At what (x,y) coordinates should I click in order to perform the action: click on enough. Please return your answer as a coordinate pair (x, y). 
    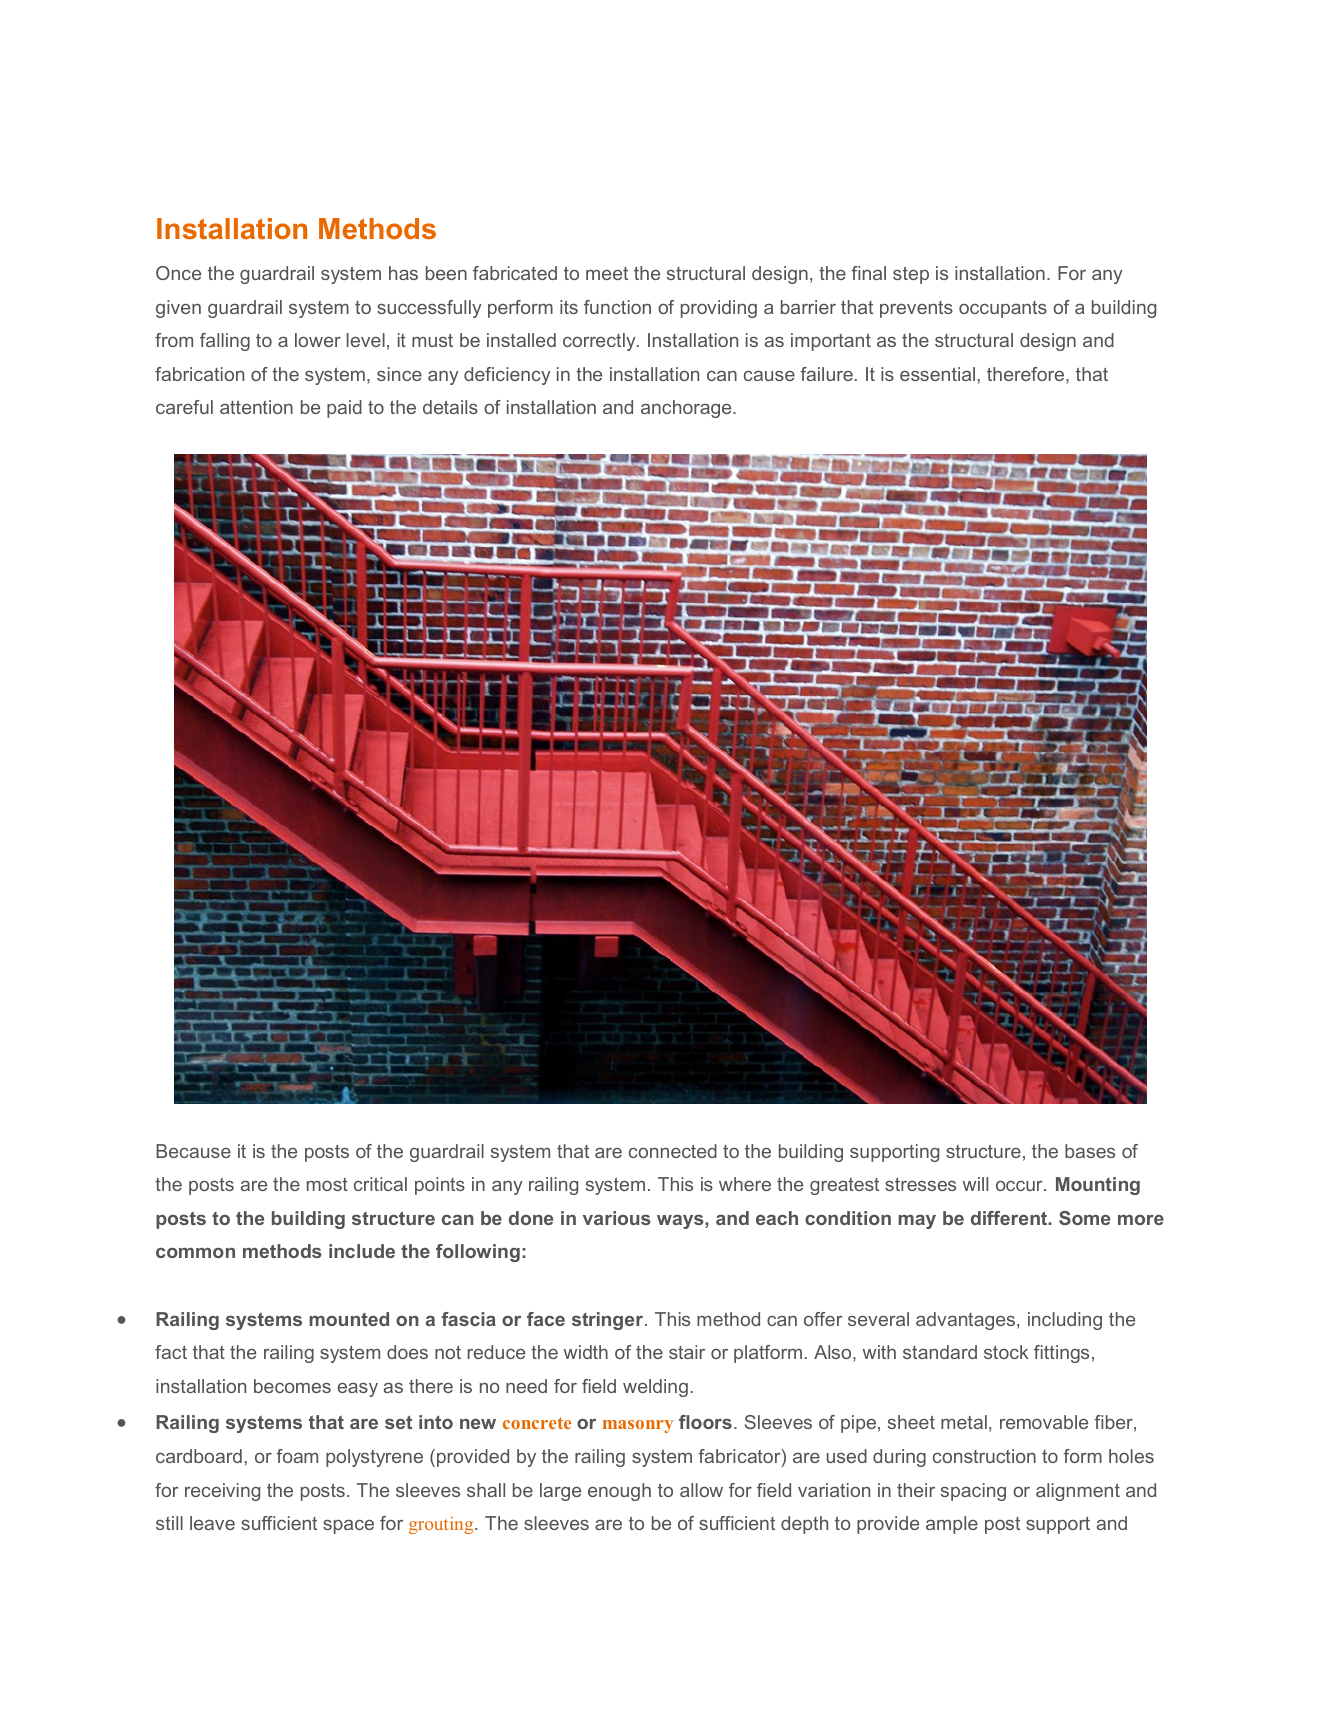
    Looking at the image, I should click on (619, 1492).
